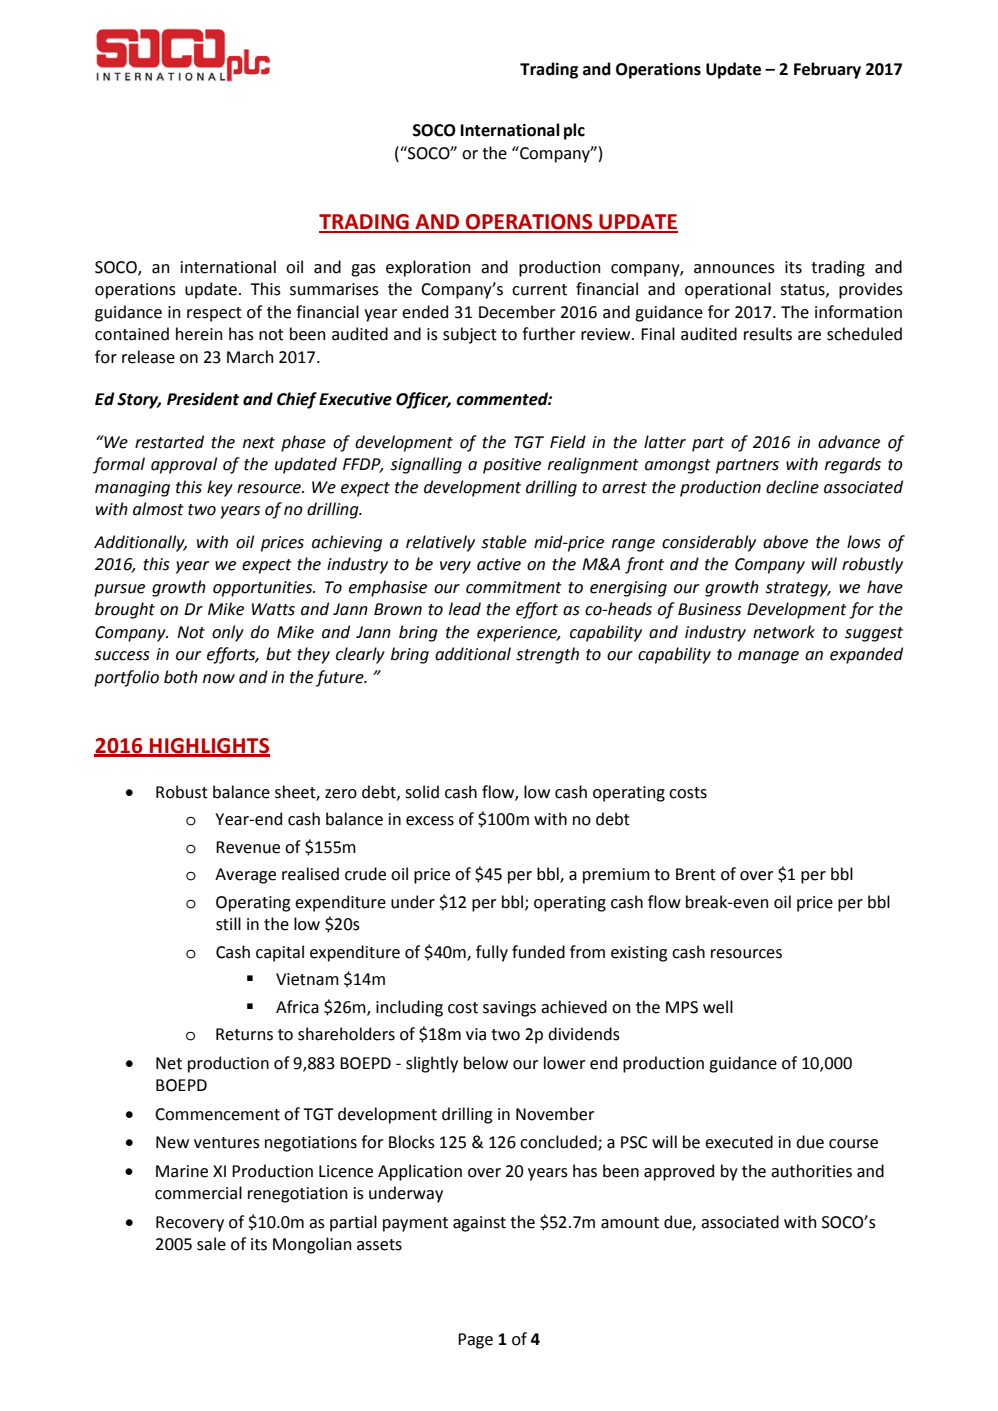  I want to click on Brent, so click(696, 874).
